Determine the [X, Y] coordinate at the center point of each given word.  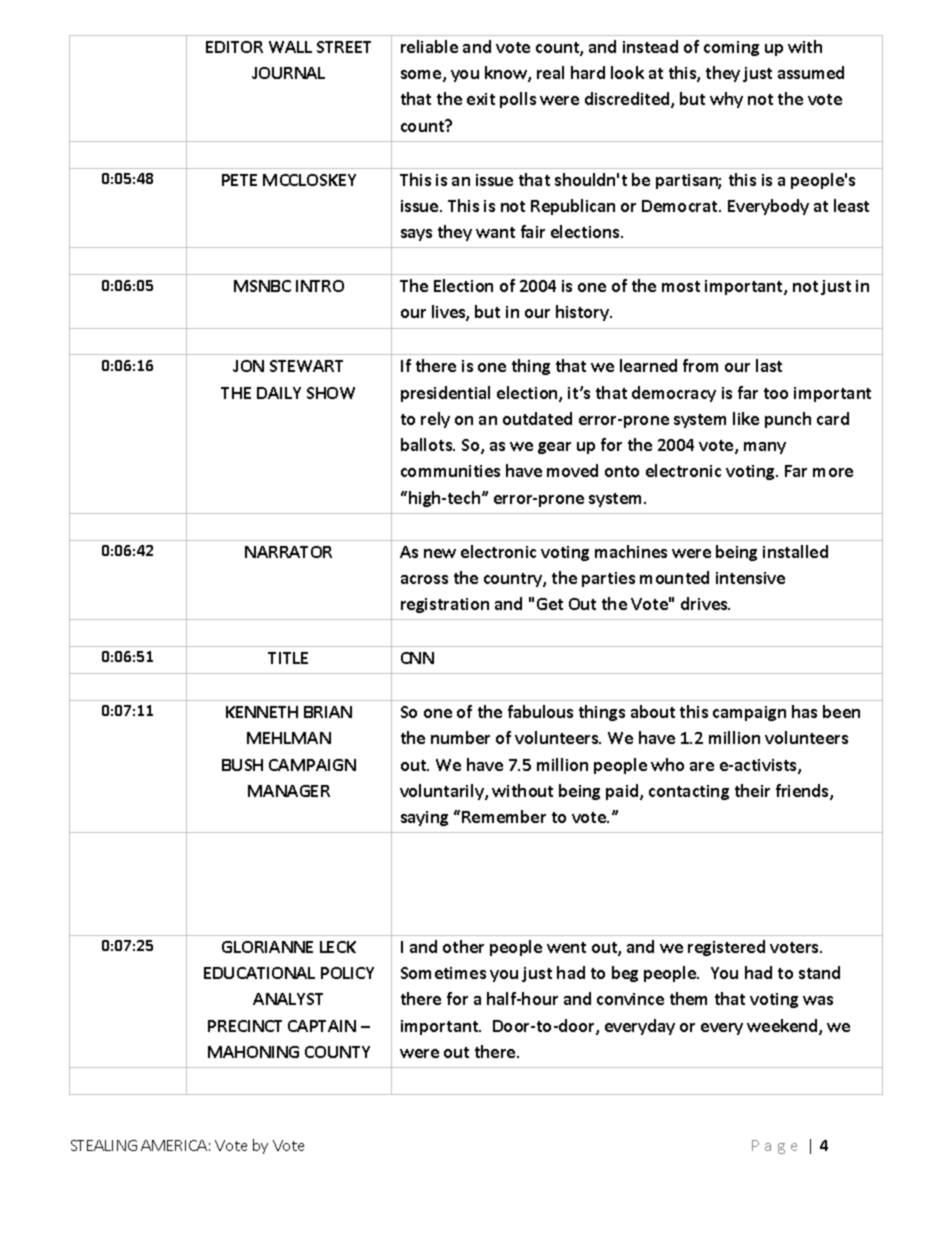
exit [481, 99]
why [726, 100]
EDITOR [234, 47]
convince [630, 999]
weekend [783, 1027]
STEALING [104, 1145]
